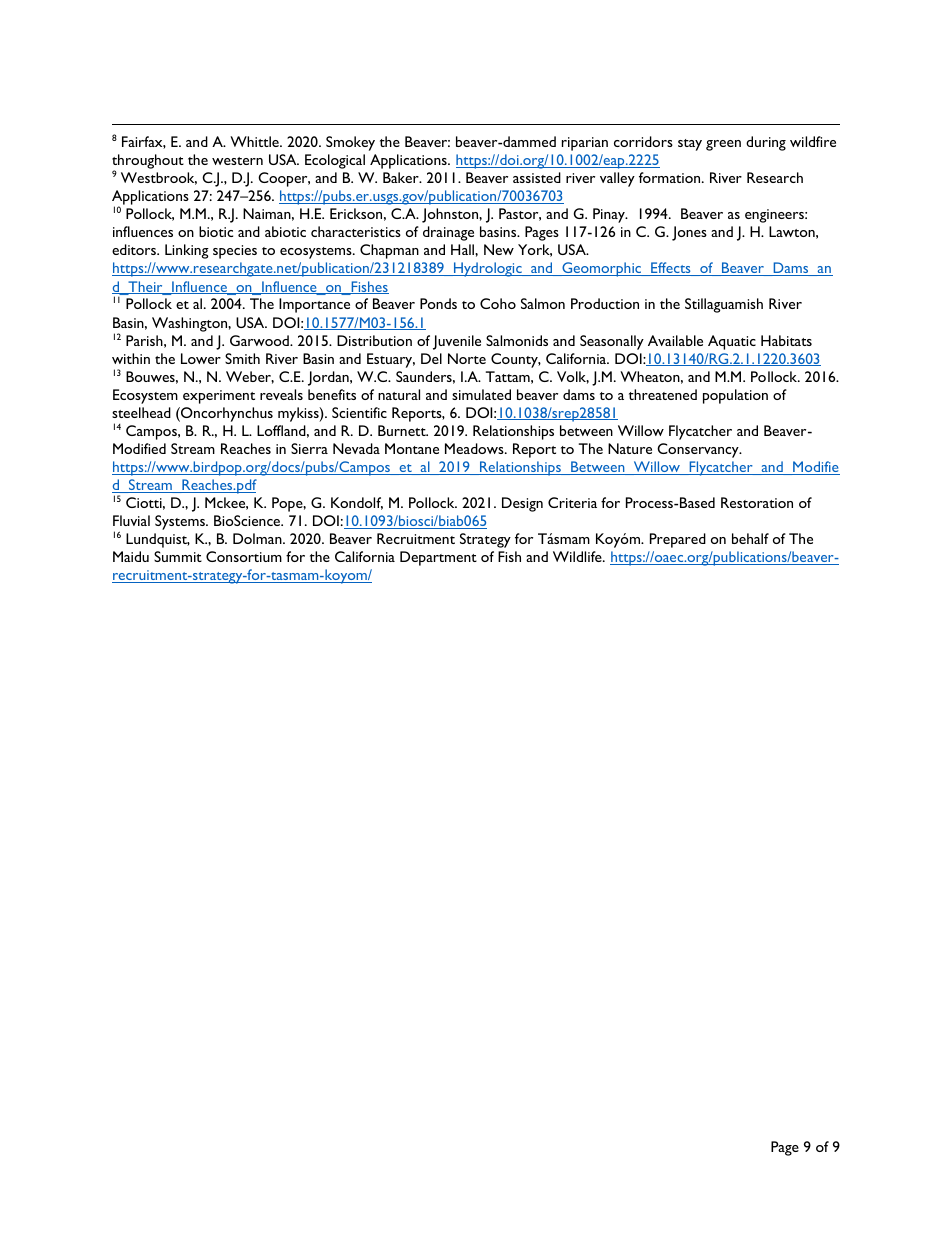 This image has width=952, height=1233. What do you see at coordinates (537, 177) in the image?
I see `assisted` at bounding box center [537, 177].
